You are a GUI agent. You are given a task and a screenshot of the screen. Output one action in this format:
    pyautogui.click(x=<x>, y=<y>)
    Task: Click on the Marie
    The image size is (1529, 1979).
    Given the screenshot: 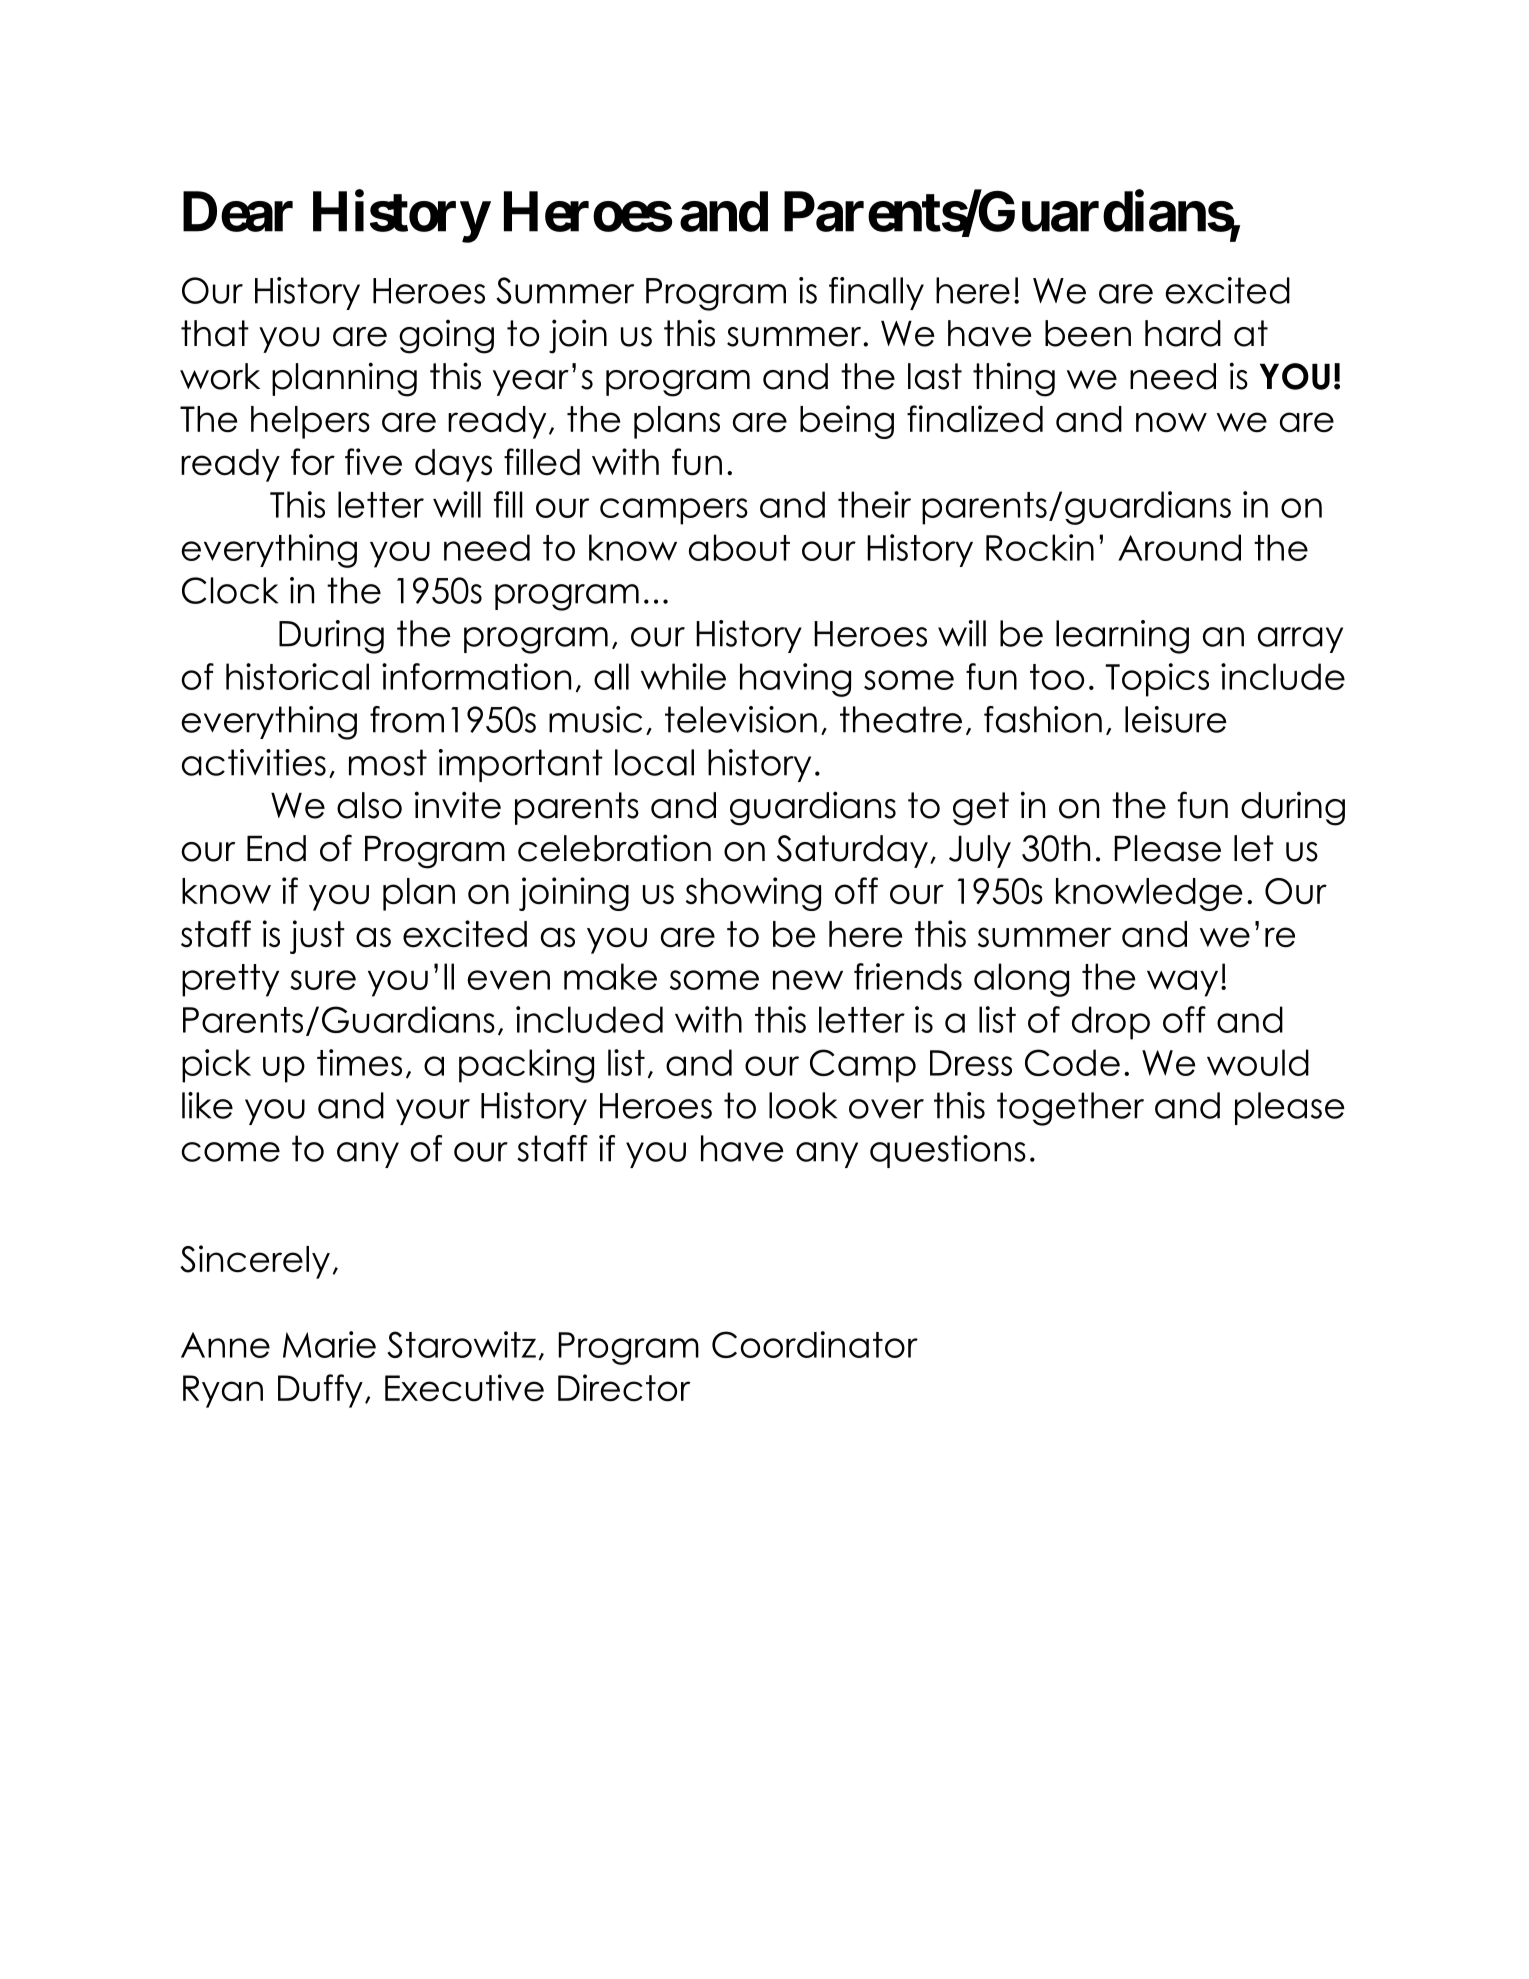 What is the action you would take?
    pyautogui.click(x=329, y=1344)
